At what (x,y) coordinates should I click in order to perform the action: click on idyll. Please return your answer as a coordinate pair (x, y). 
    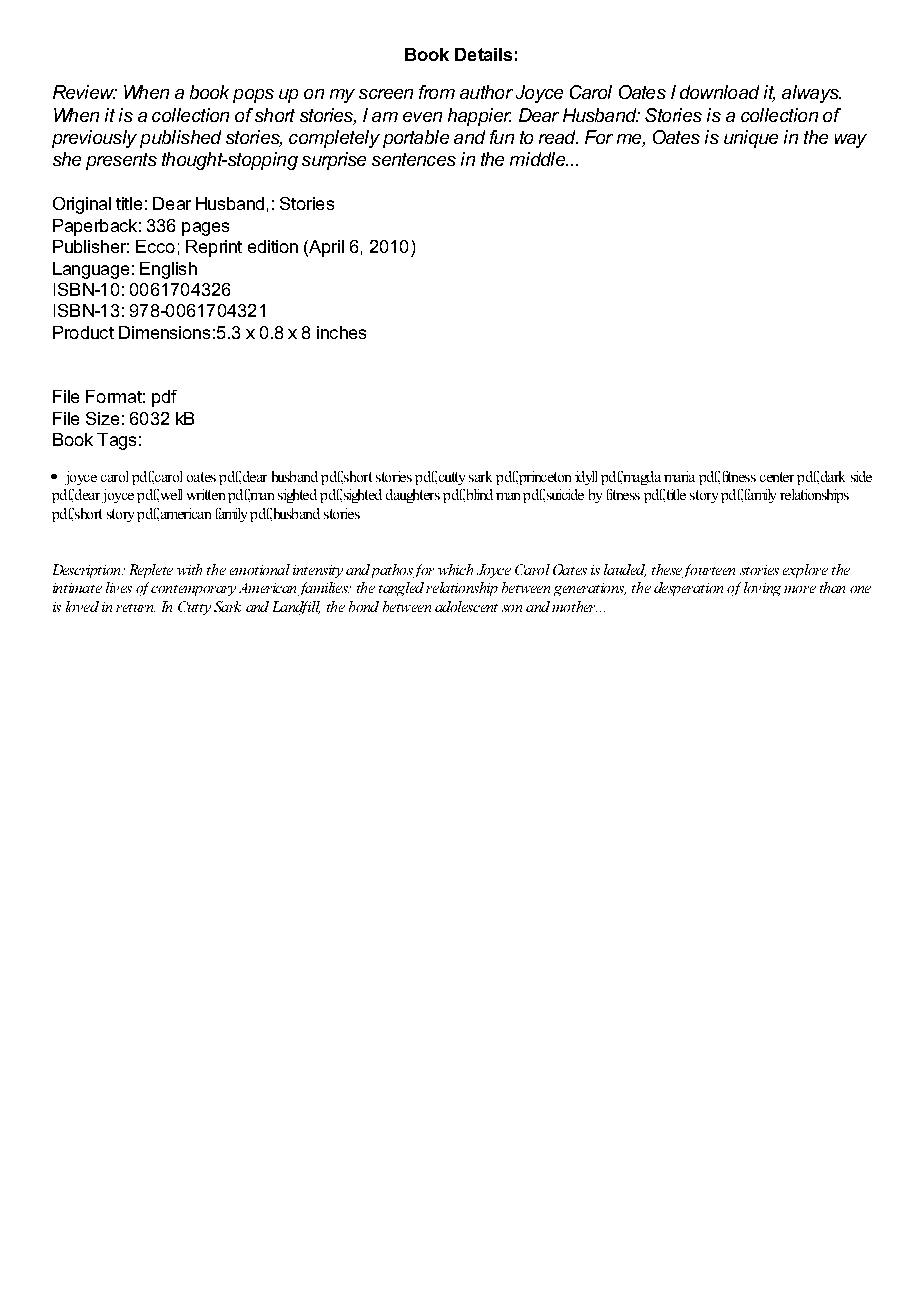
    Looking at the image, I should click on (586, 478).
